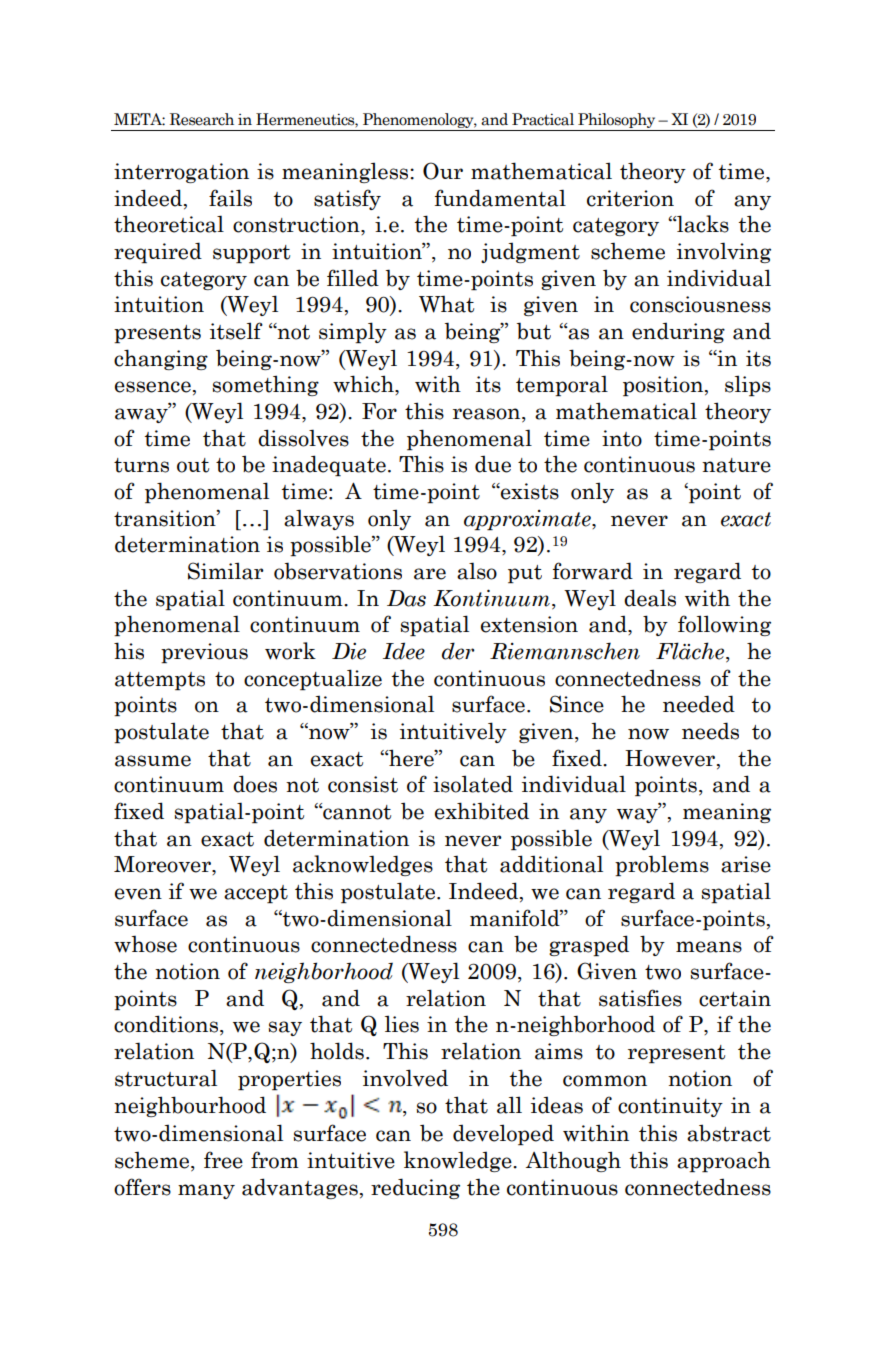 The width and height of the page is (886, 1372). I want to click on following, so click(724, 625).
